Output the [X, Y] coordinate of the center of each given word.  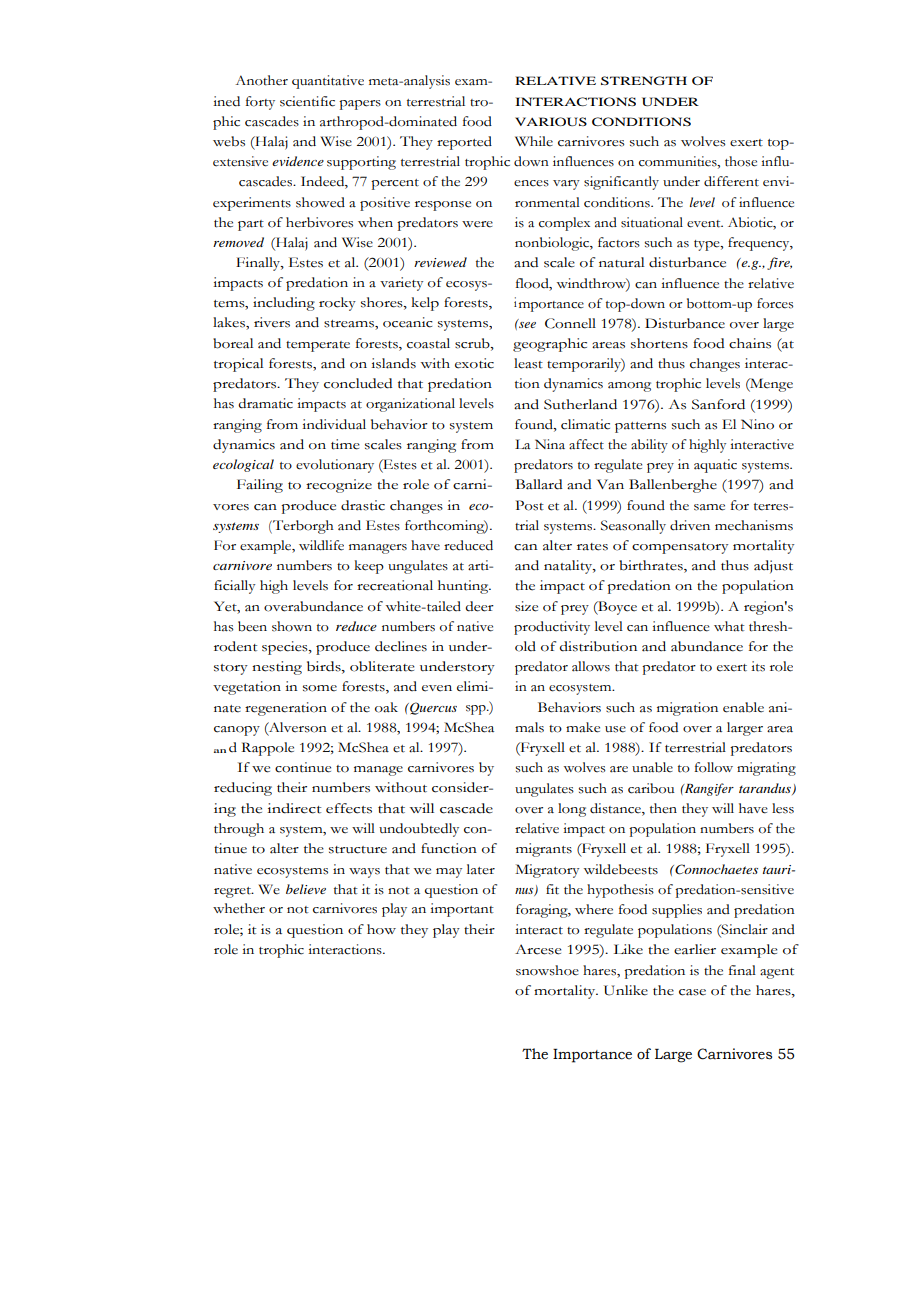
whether [239, 908]
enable [743, 707]
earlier [695, 949]
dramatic [265, 403]
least [528, 363]
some [320, 688]
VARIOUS [551, 121]
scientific [307, 101]
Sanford [718, 404]
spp [477, 710]
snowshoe [547, 970]
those [741, 161]
